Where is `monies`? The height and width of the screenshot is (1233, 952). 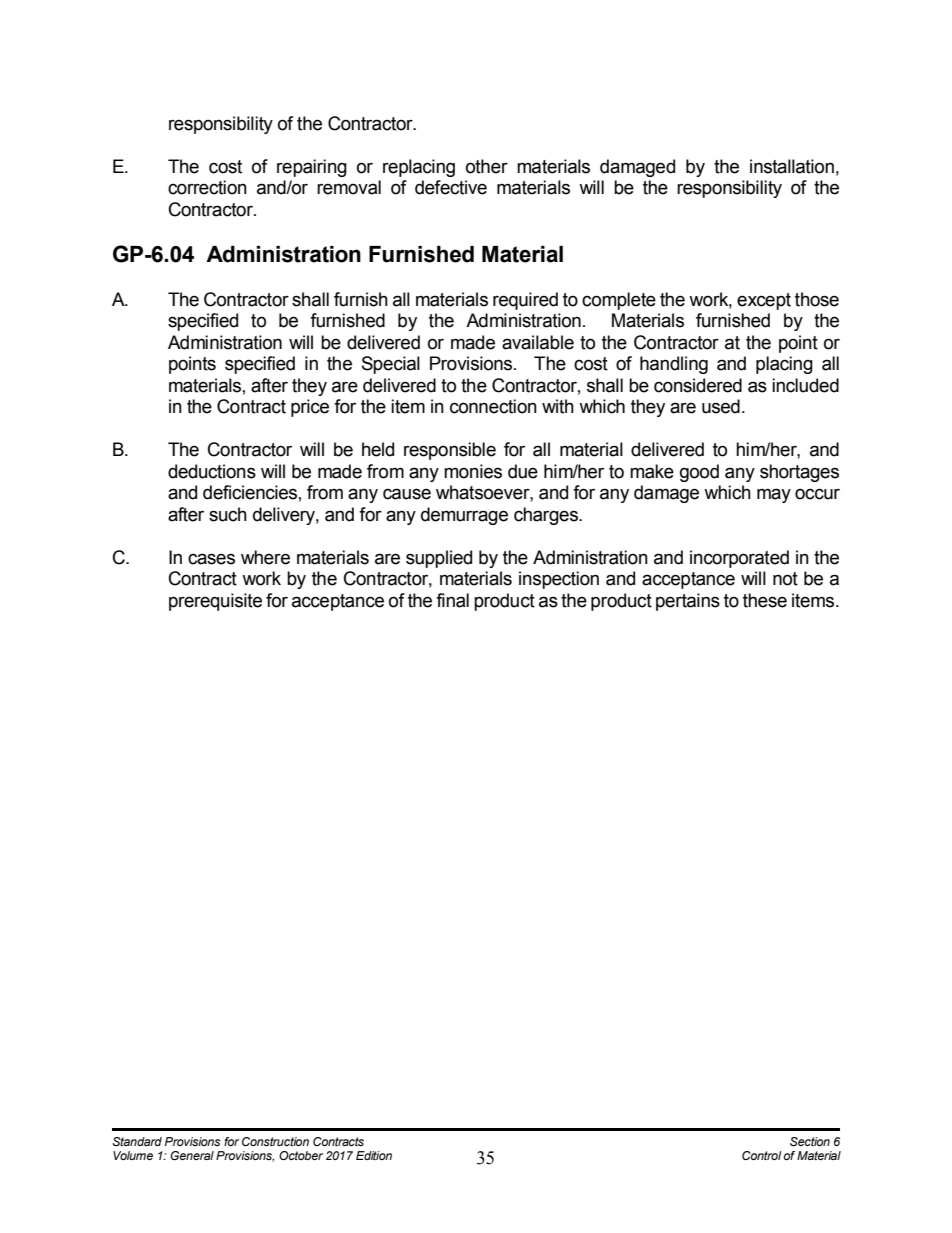
monies is located at coordinates (473, 471).
